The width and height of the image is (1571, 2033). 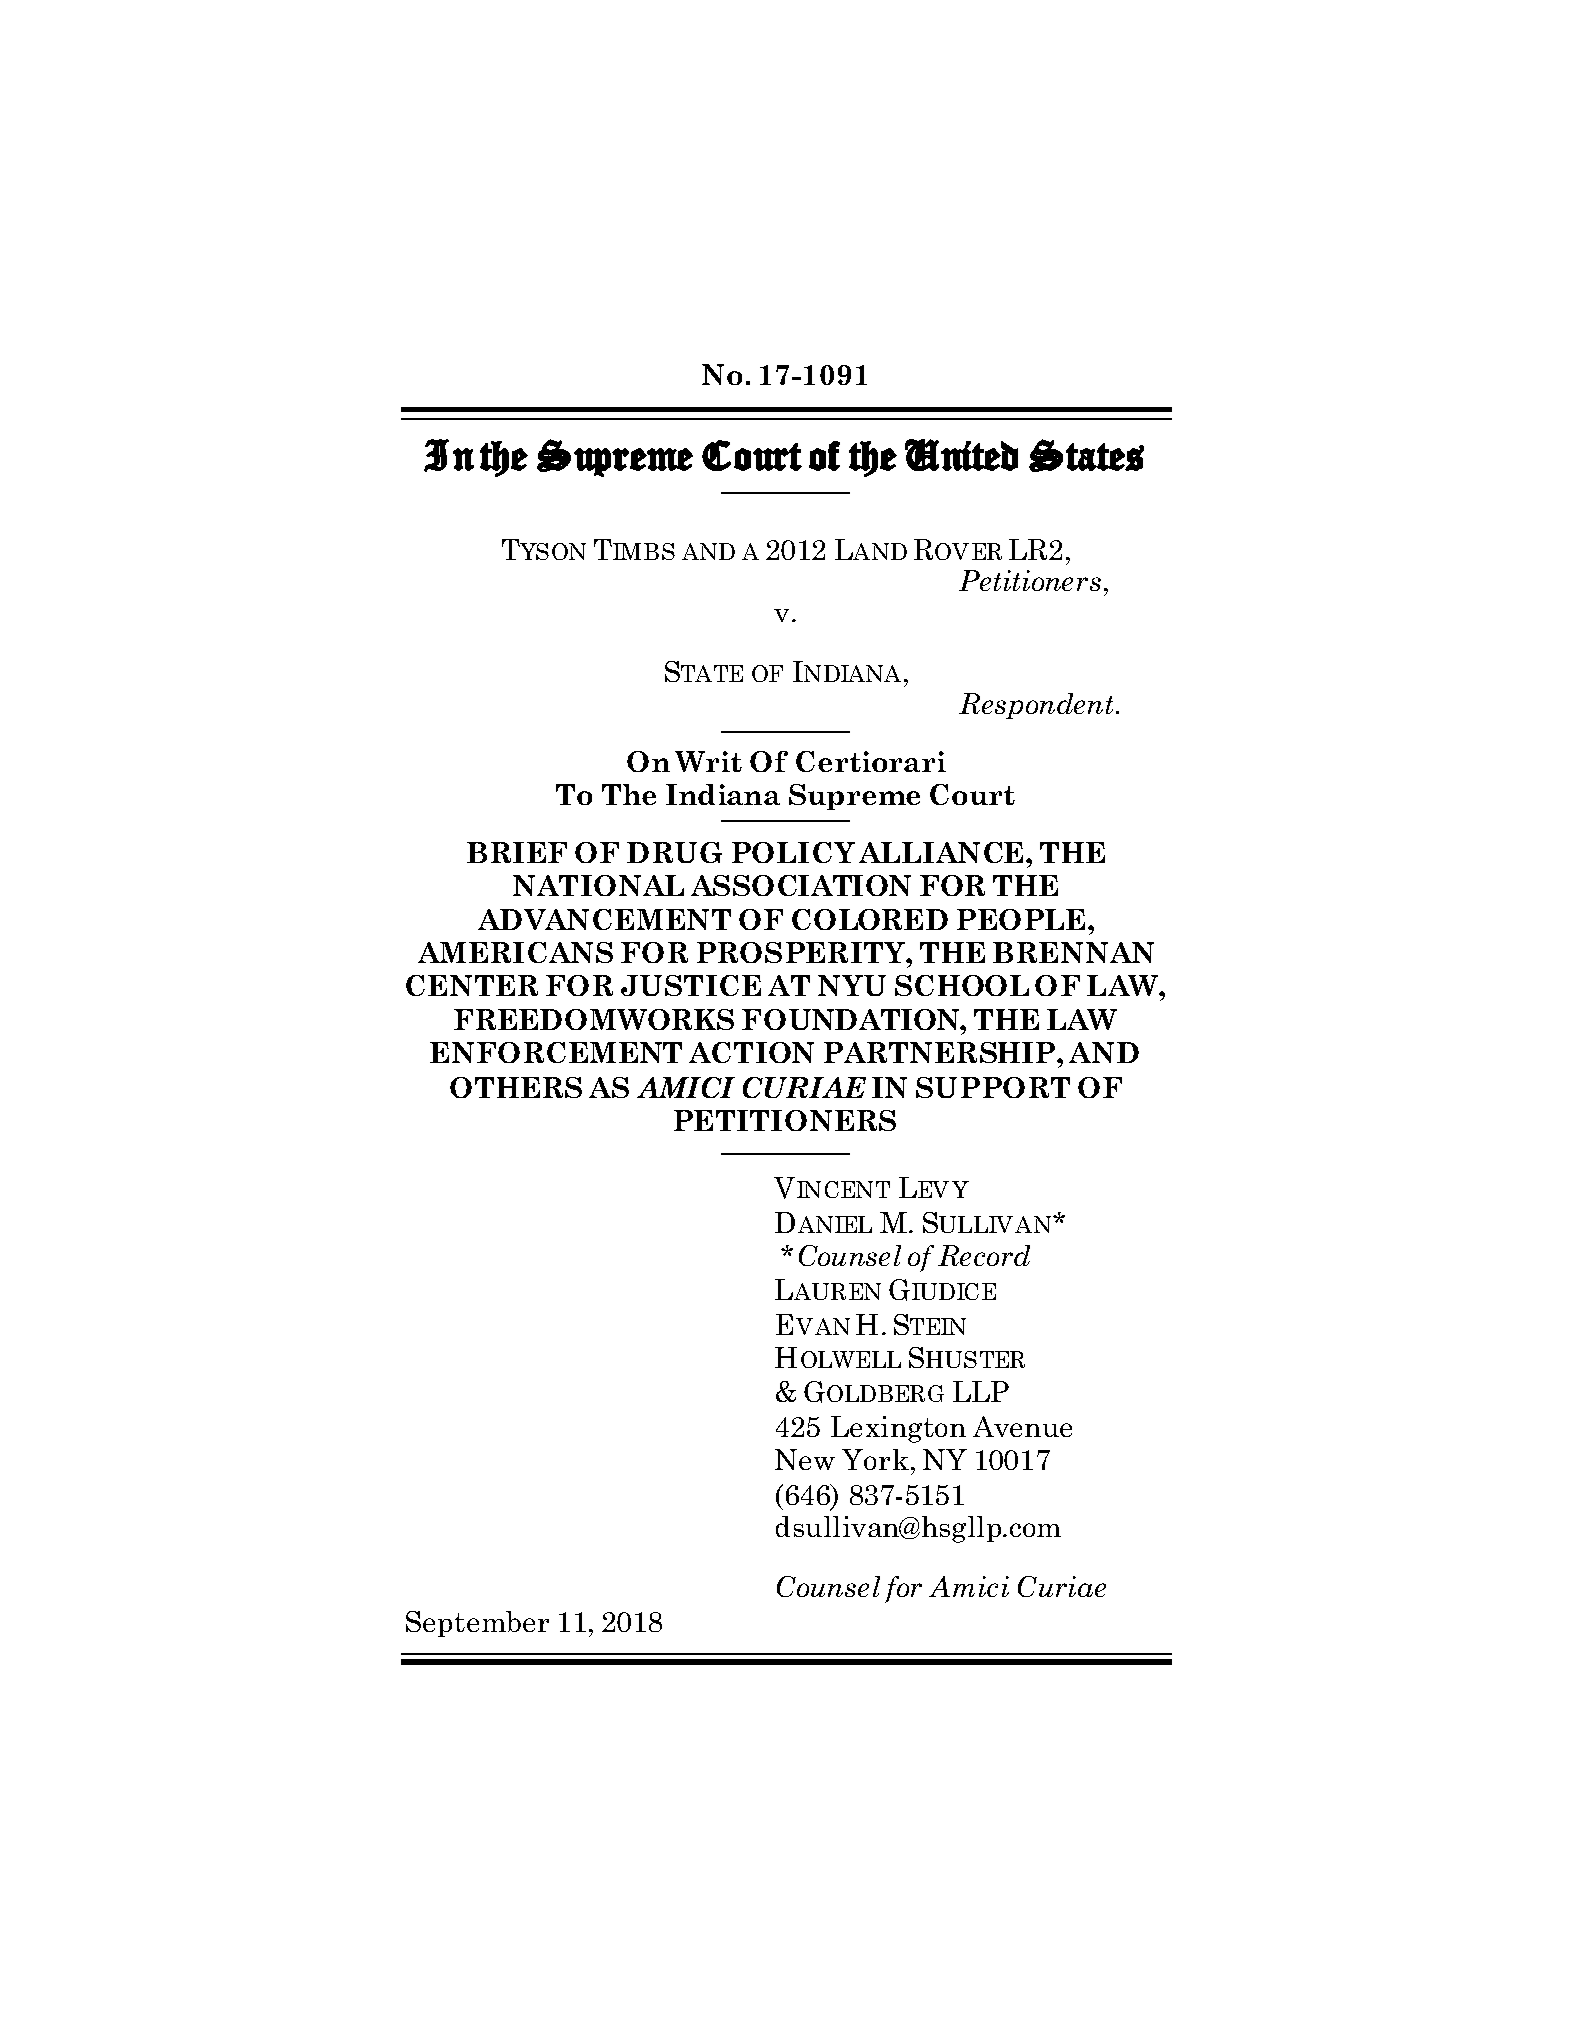 What do you see at coordinates (708, 761) in the image?
I see `Writ` at bounding box center [708, 761].
